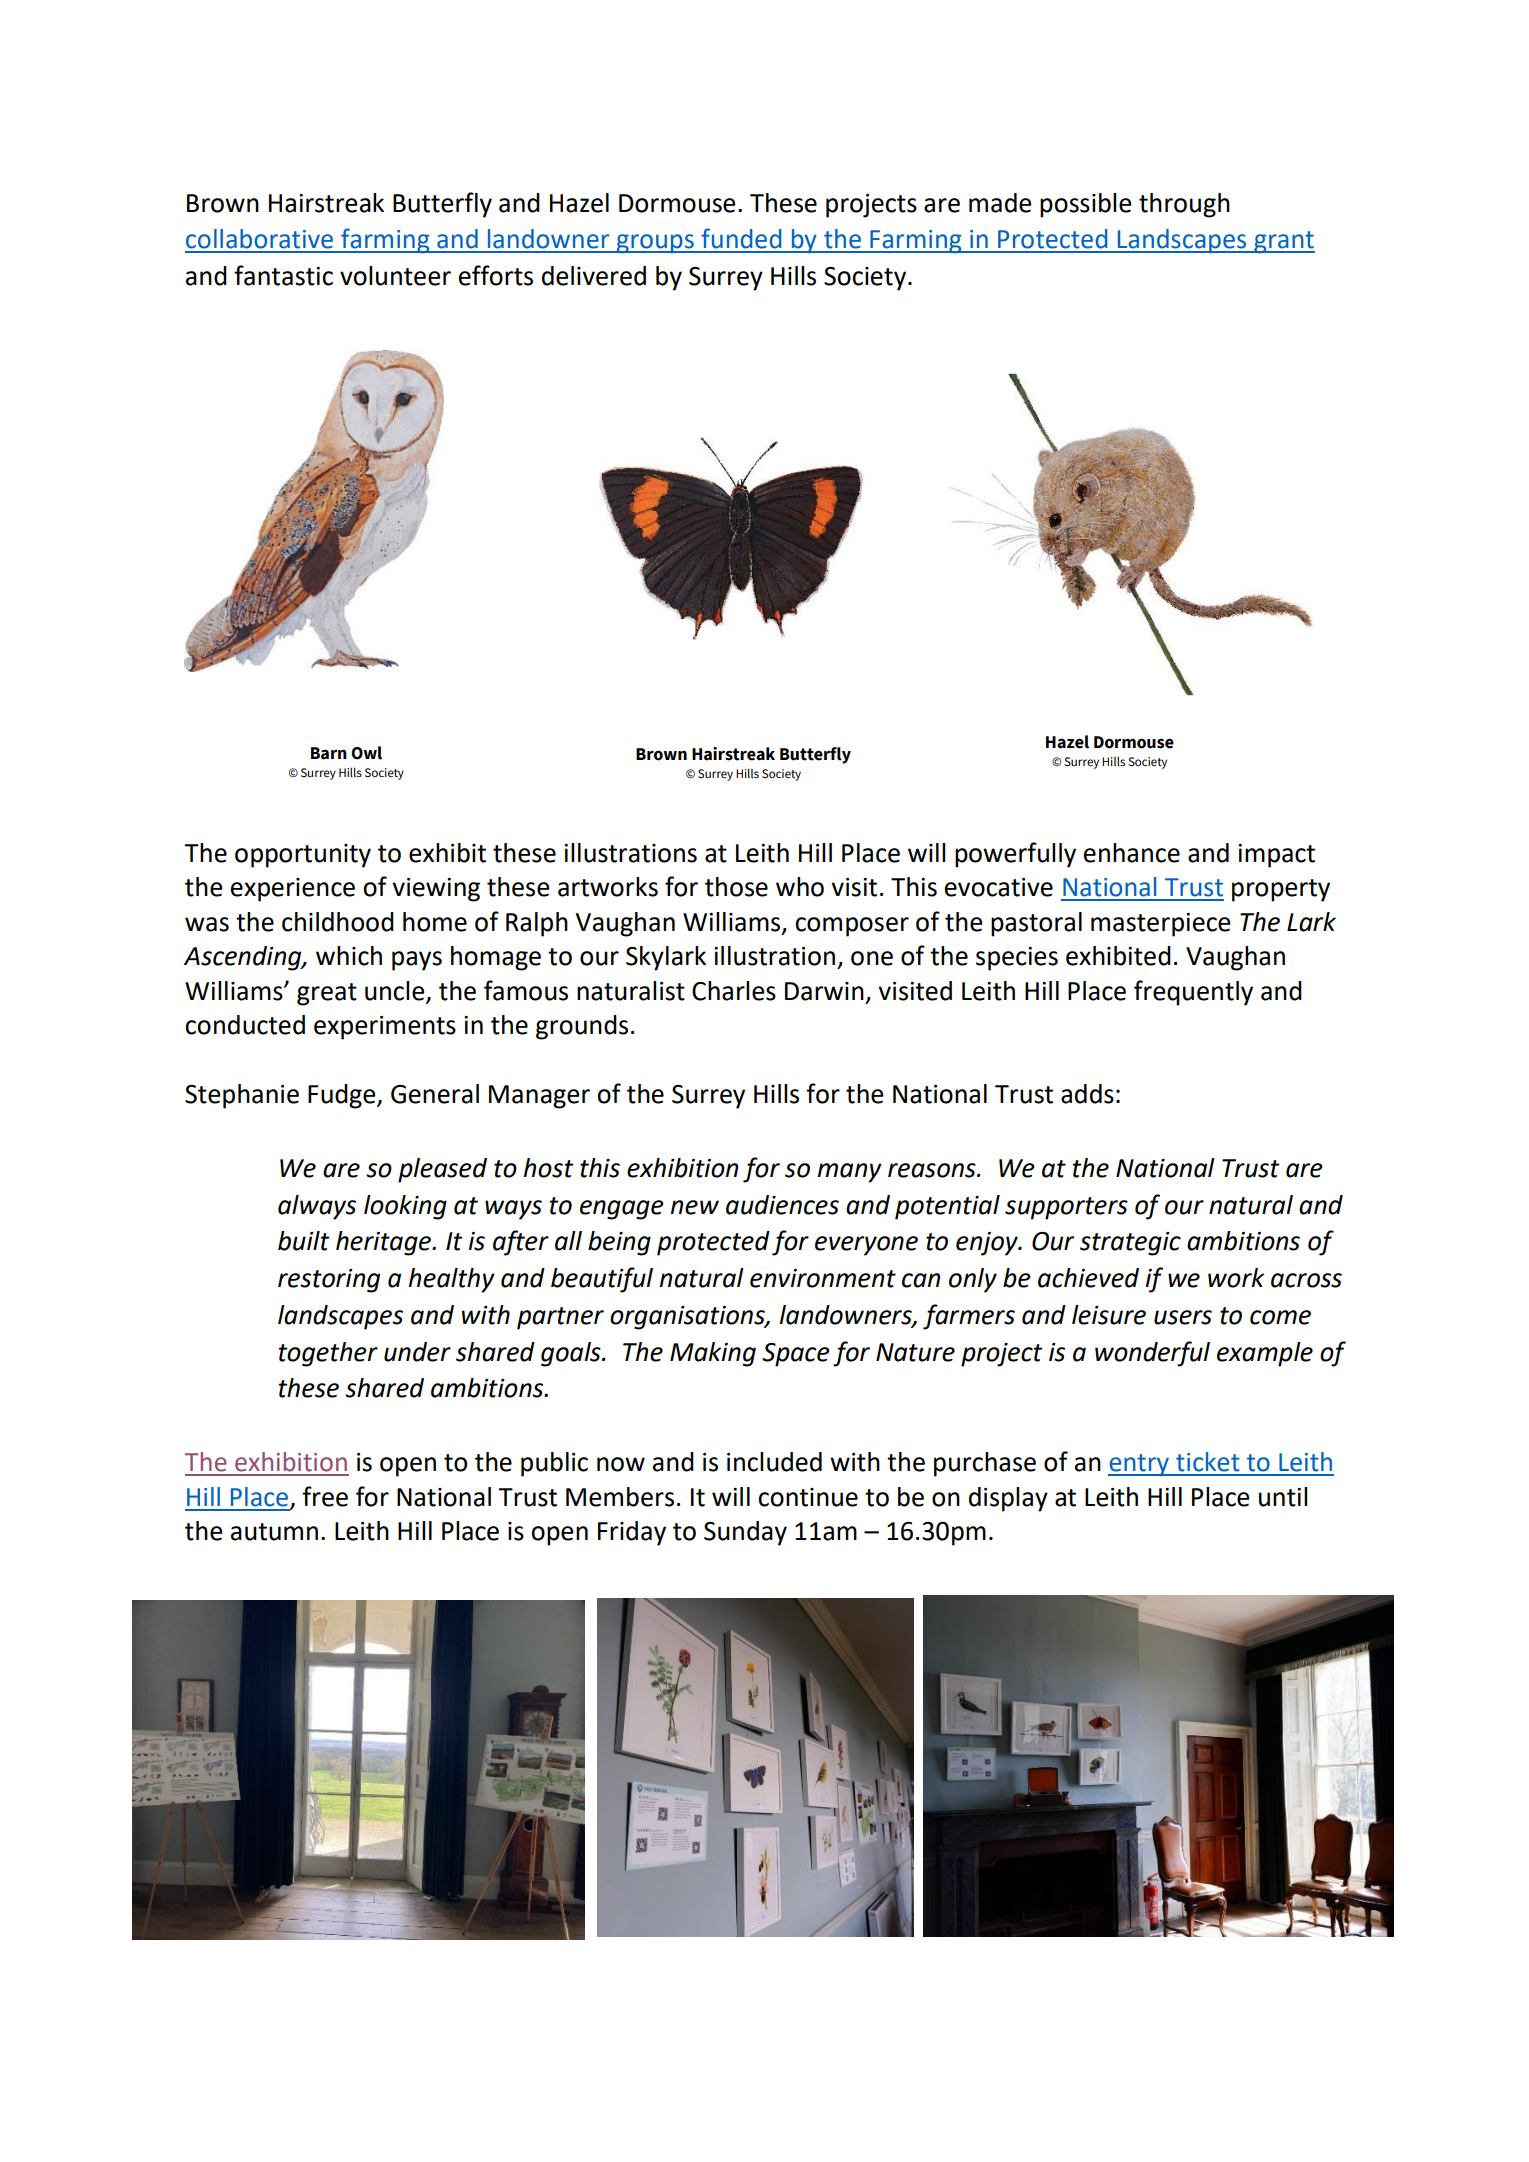 Image resolution: width=1529 pixels, height=2162 pixels. I want to click on Fudge, so click(343, 1096).
